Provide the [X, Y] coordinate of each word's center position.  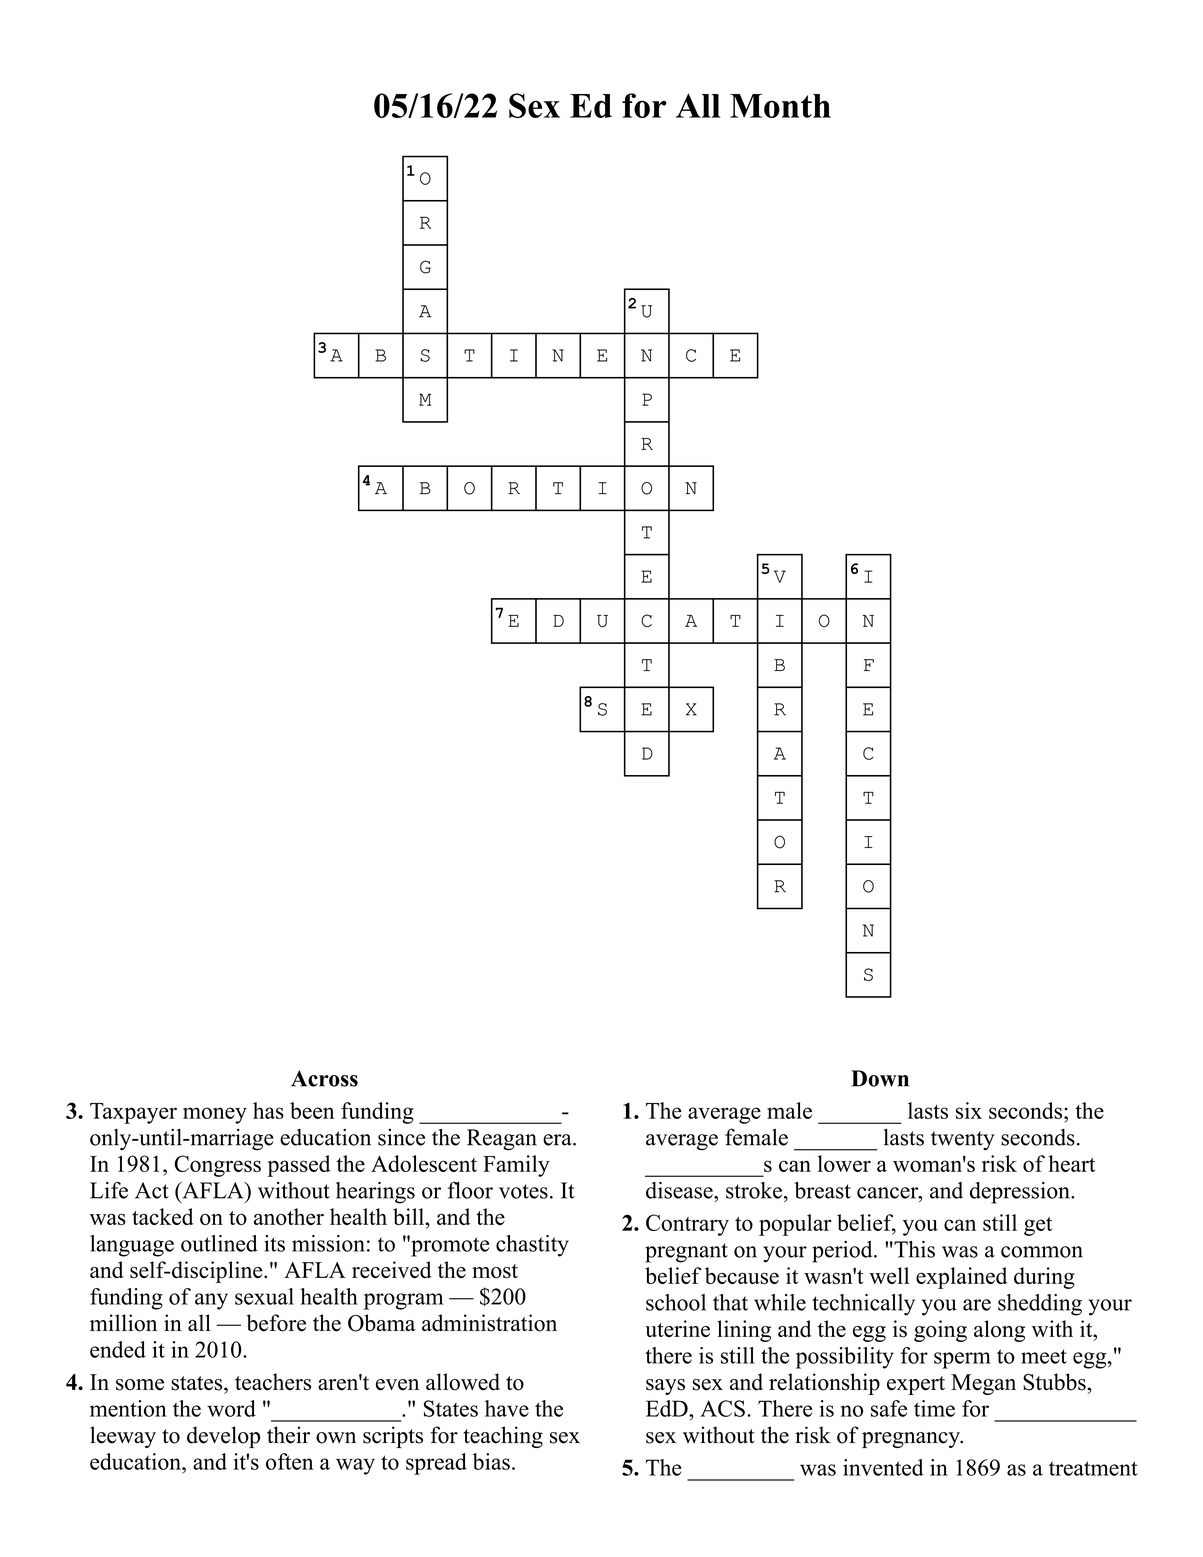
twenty [963, 1141]
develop [223, 1437]
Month [780, 106]
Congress [217, 1166]
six [969, 1110]
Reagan [502, 1140]
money [215, 1115]
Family [516, 1166]
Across [324, 1078]
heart [1071, 1163]
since [401, 1137]
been [312, 1110]
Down [880, 1078]
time [934, 1408]
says [665, 1387]
